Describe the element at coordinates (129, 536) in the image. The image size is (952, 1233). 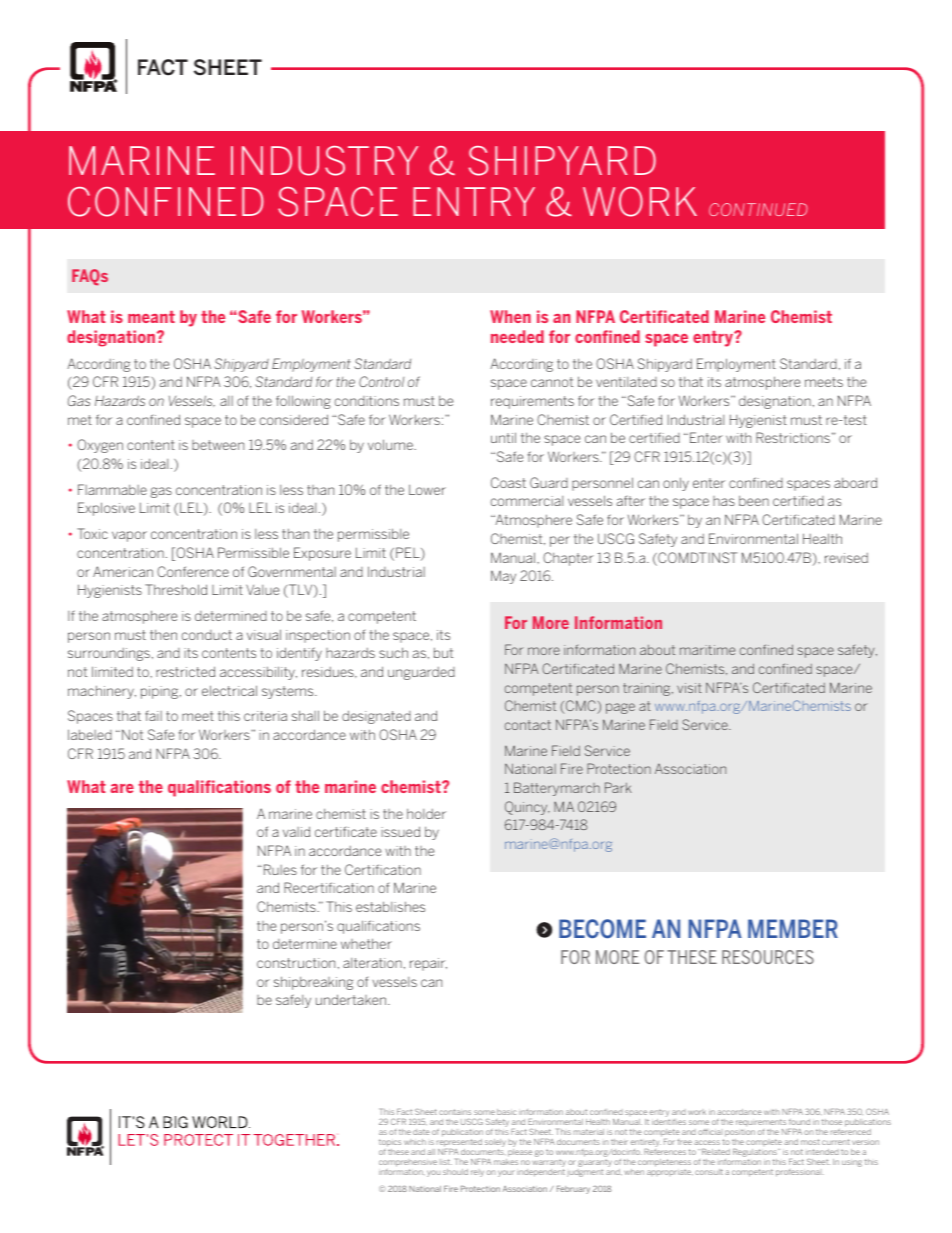
I see `vapor` at that location.
